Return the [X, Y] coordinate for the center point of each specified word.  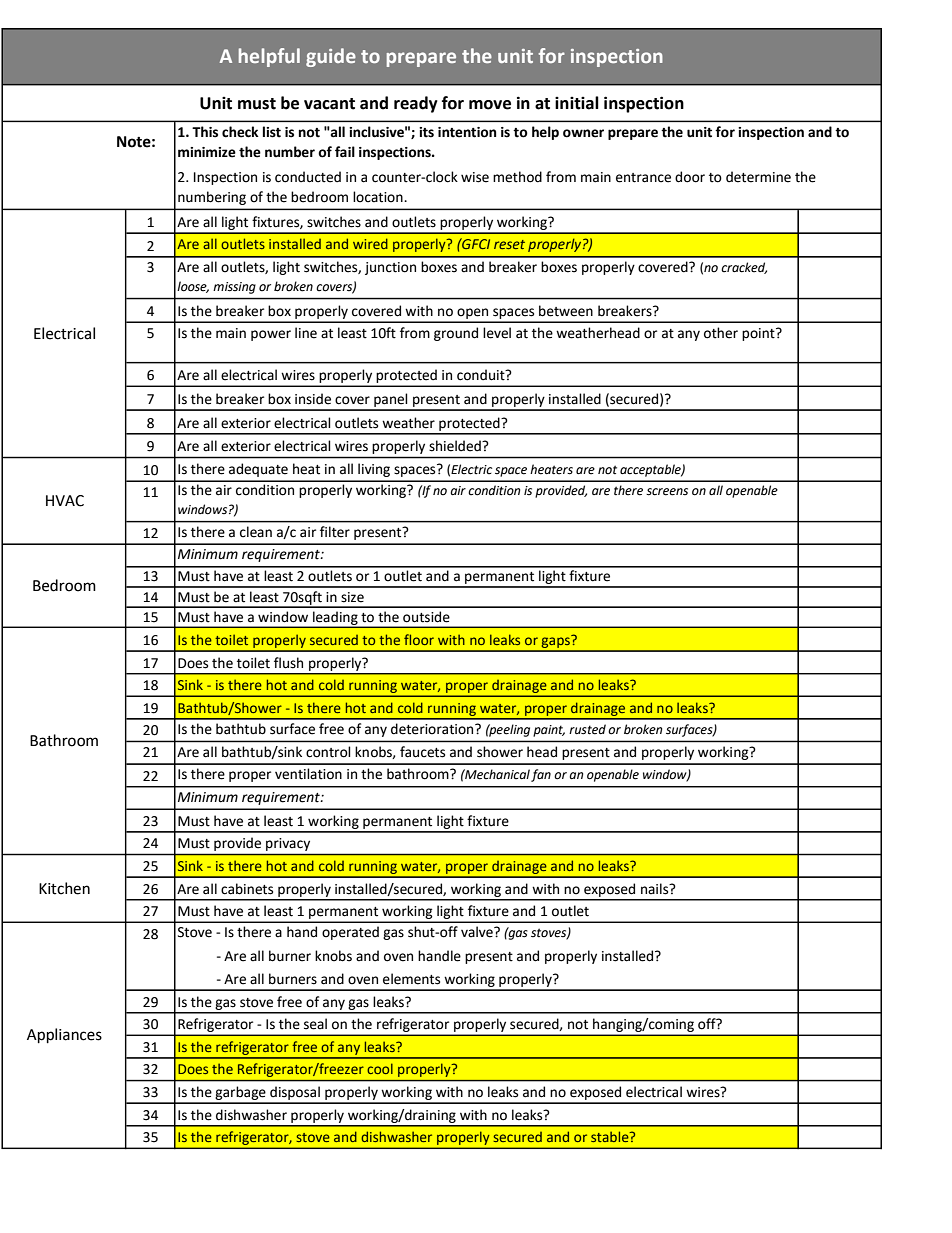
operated [350, 933]
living [374, 470]
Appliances [64, 1035]
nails [656, 889]
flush [288, 663]
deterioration [433, 729]
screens [667, 492]
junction [390, 268]
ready [416, 104]
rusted [587, 729]
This [205, 132]
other [721, 333]
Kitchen [64, 888]
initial [577, 103]
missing [234, 288]
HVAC [65, 501]
